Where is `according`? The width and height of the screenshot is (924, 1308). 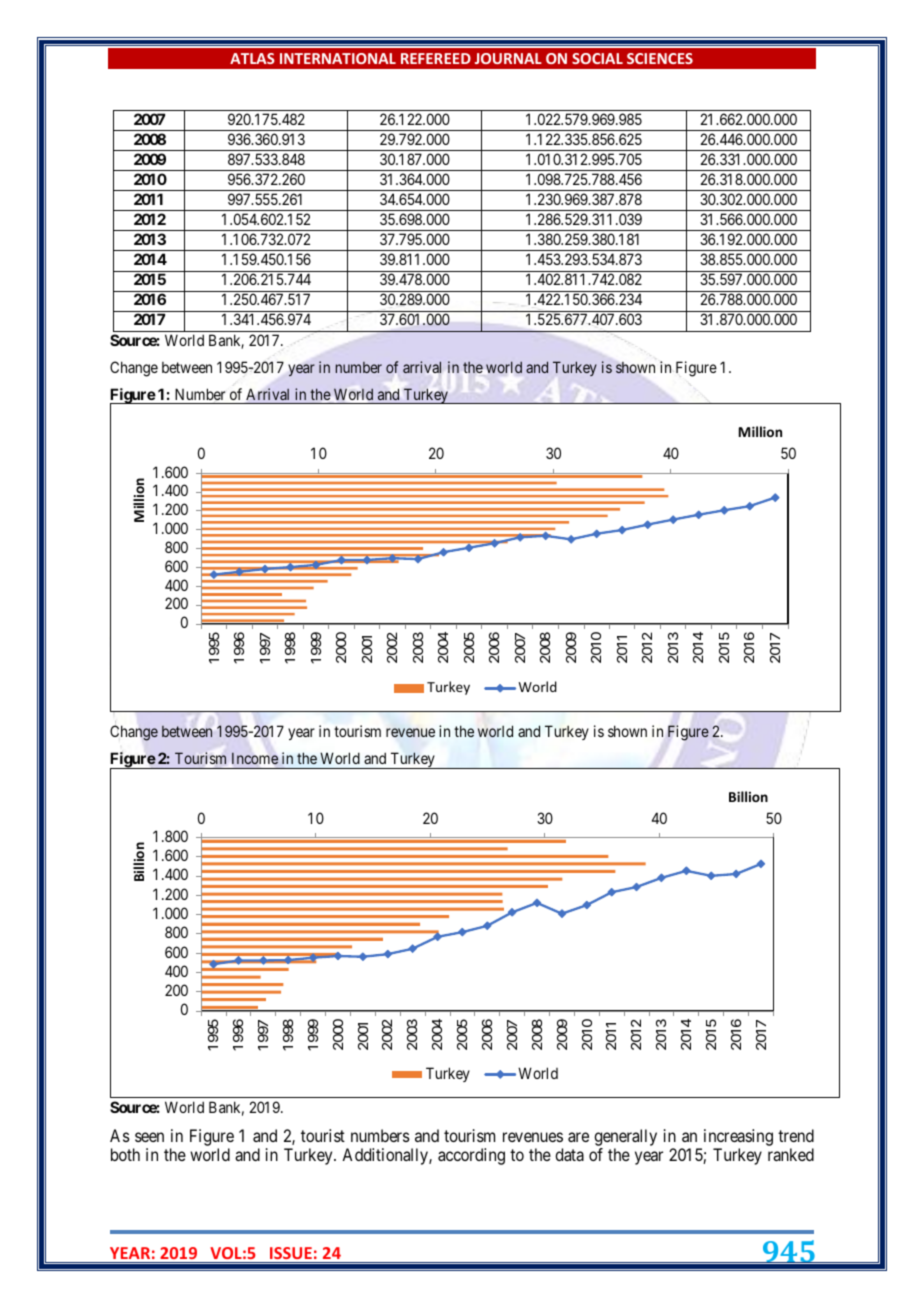
according is located at coordinates (471, 1156).
